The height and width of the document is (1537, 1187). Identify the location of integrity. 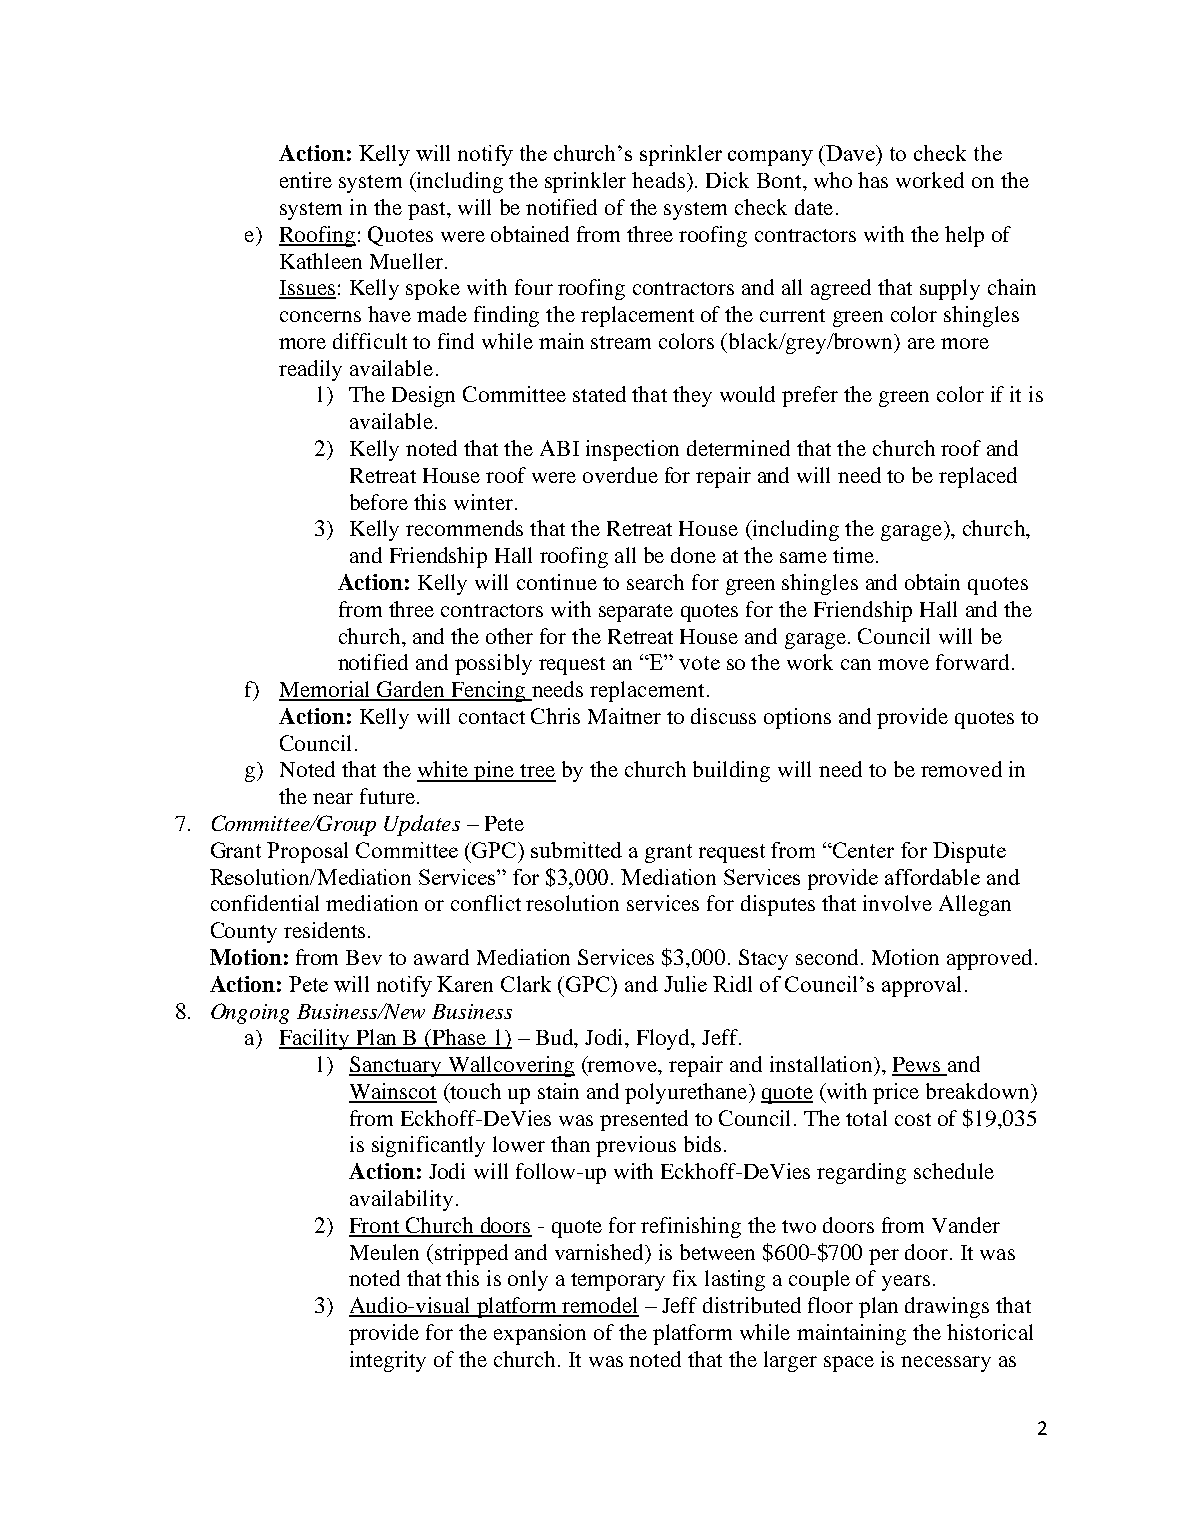
(388, 1361).
